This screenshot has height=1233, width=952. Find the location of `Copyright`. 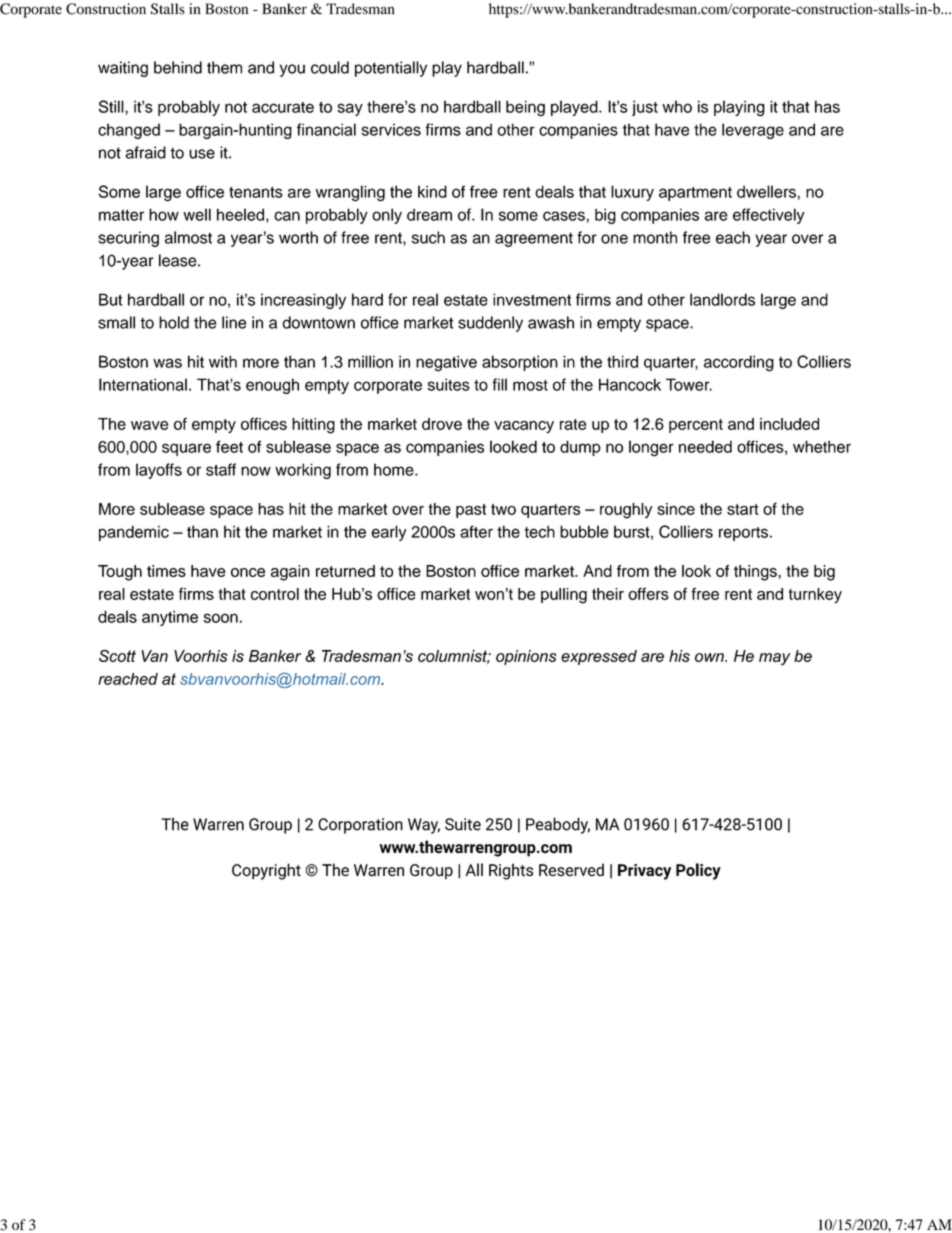

Copyright is located at coordinates (266, 871).
